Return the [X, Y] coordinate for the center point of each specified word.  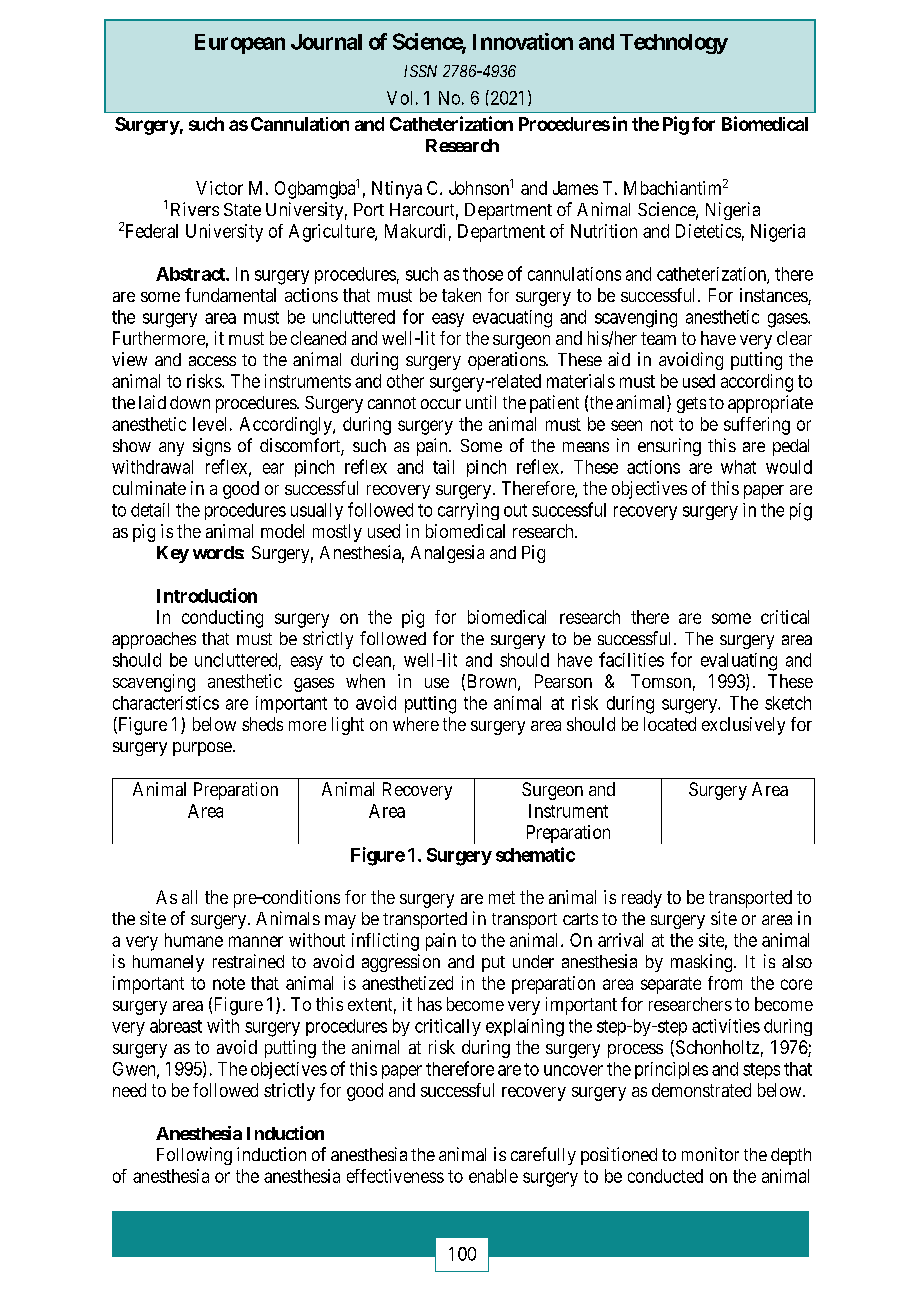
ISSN [420, 71]
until [481, 402]
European [240, 44]
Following [194, 1156]
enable [493, 1176]
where [416, 724]
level [209, 424]
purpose [202, 749]
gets [691, 405]
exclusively [743, 726]
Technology [674, 44]
